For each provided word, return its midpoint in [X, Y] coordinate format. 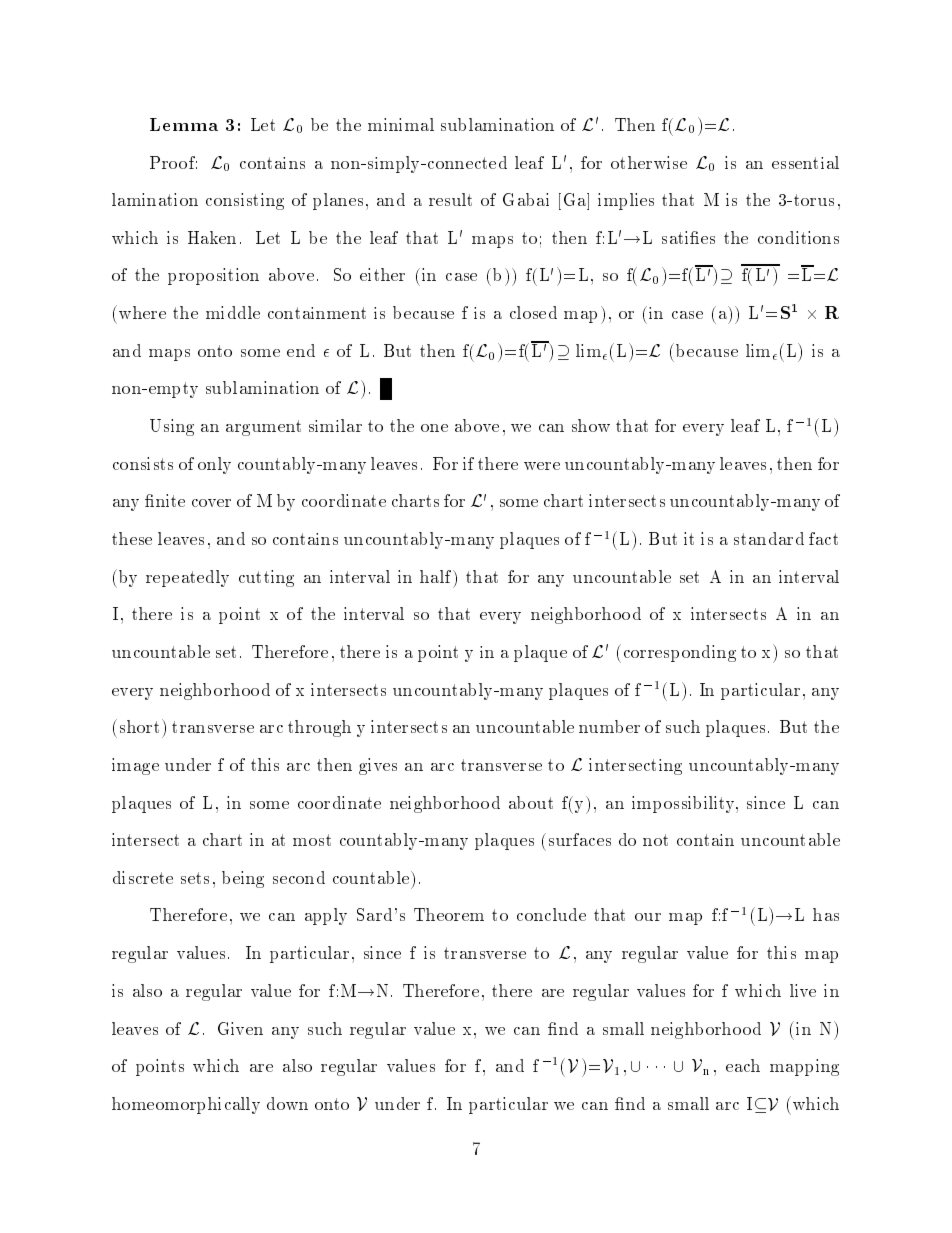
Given [240, 1028]
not [655, 840]
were [542, 466]
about [531, 802]
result [450, 199]
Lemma [184, 124]
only [214, 465]
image [135, 766]
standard [769, 538]
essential [805, 162]
